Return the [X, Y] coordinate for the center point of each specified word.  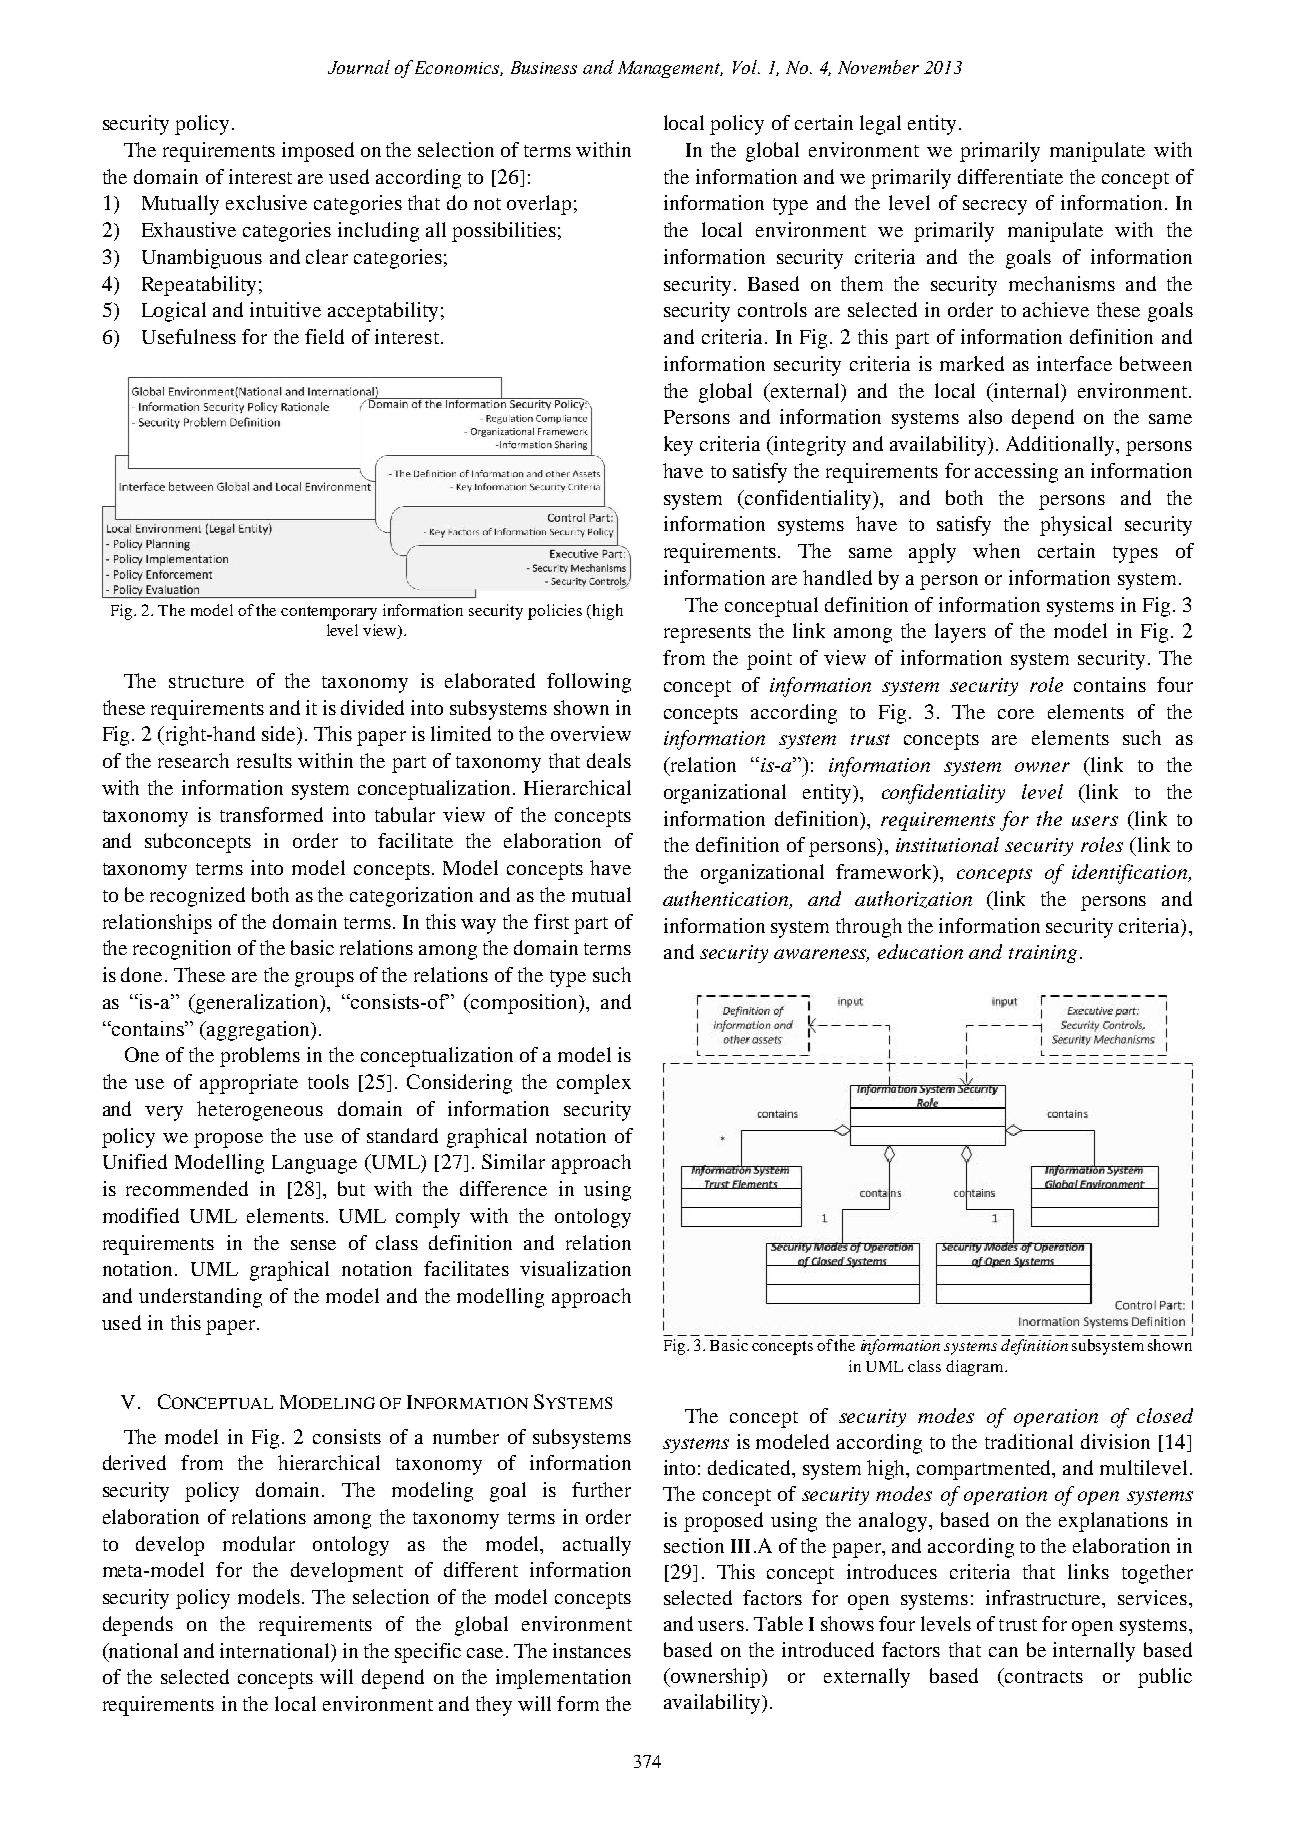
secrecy [995, 207]
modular [259, 1543]
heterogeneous [260, 1111]
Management [670, 69]
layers [960, 633]
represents [707, 634]
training [1043, 954]
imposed [318, 152]
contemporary [329, 613]
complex [594, 1084]
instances [592, 1650]
